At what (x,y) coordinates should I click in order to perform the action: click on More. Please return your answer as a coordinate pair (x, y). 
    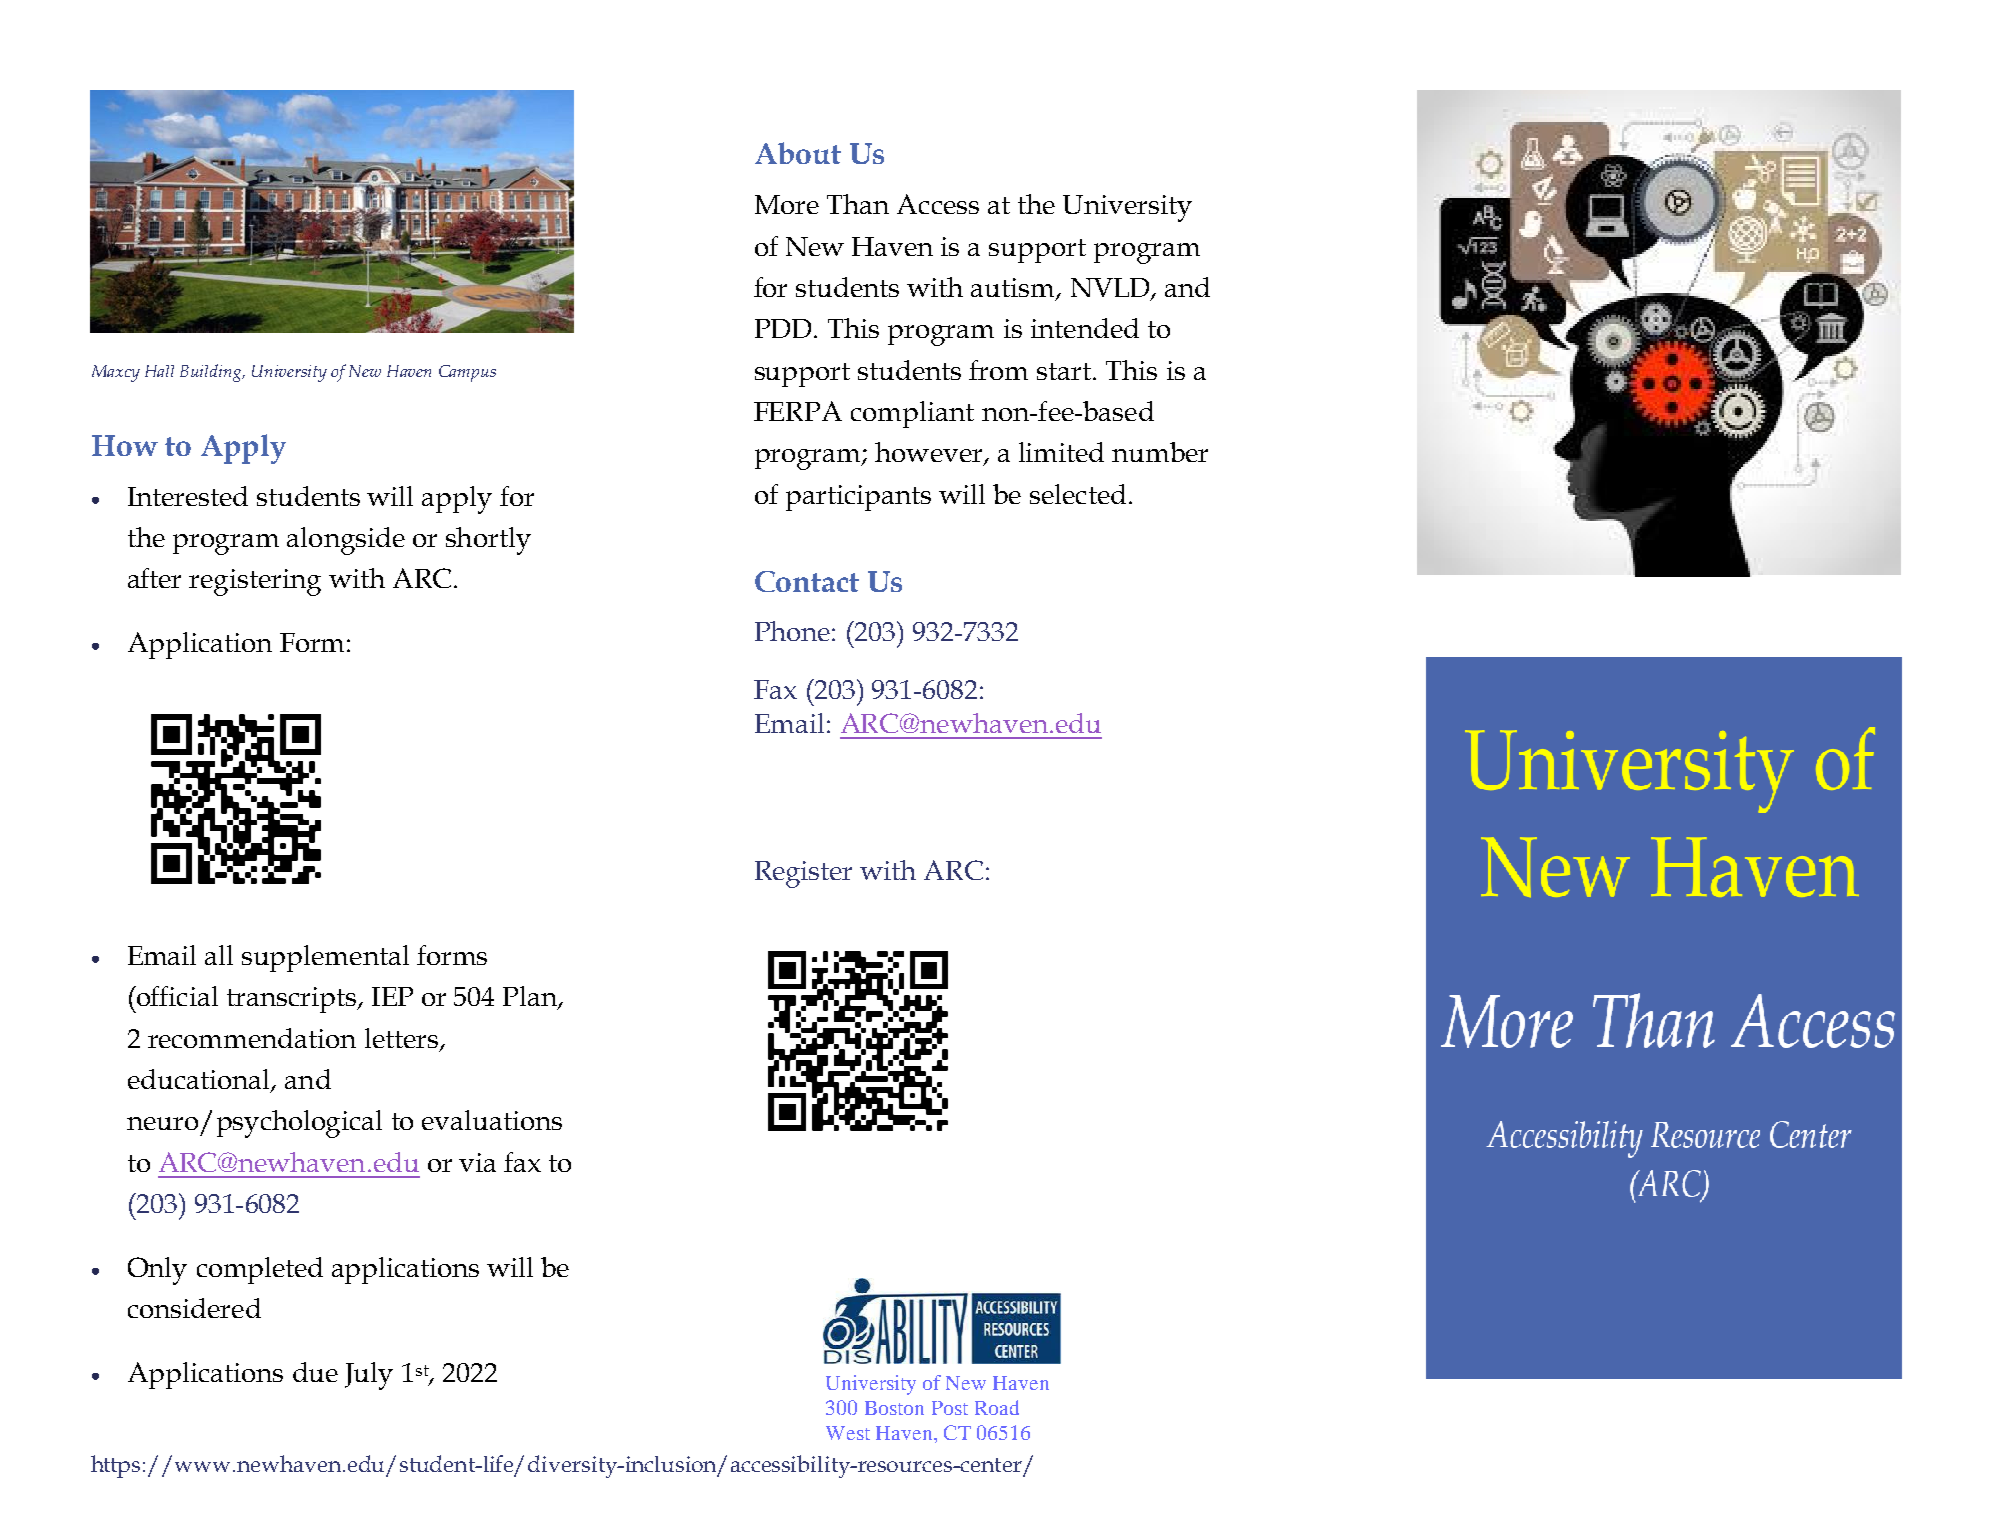
    Looking at the image, I should click on (787, 204).
